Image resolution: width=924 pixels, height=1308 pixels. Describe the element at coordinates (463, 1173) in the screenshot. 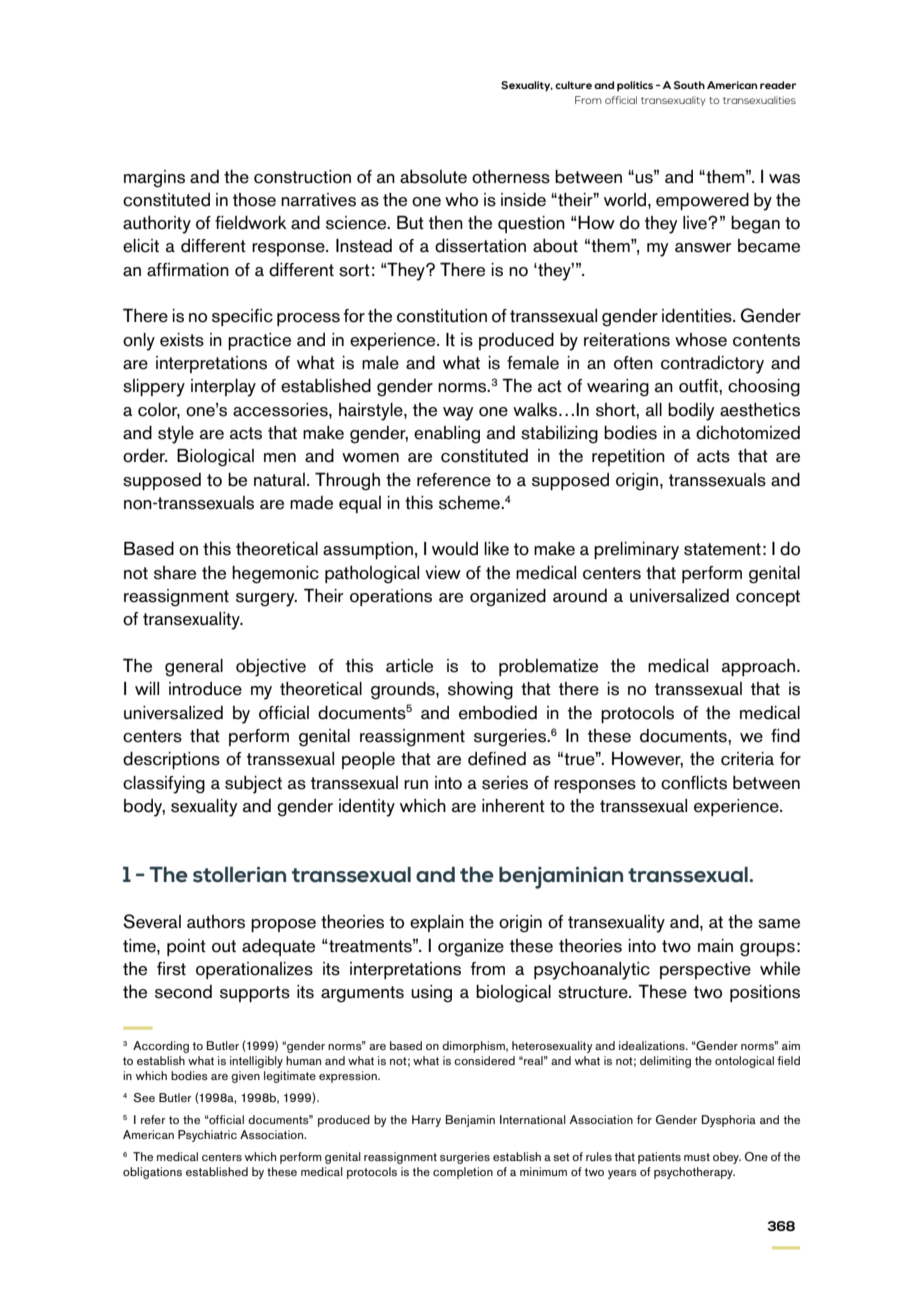

I see `completion` at that location.
